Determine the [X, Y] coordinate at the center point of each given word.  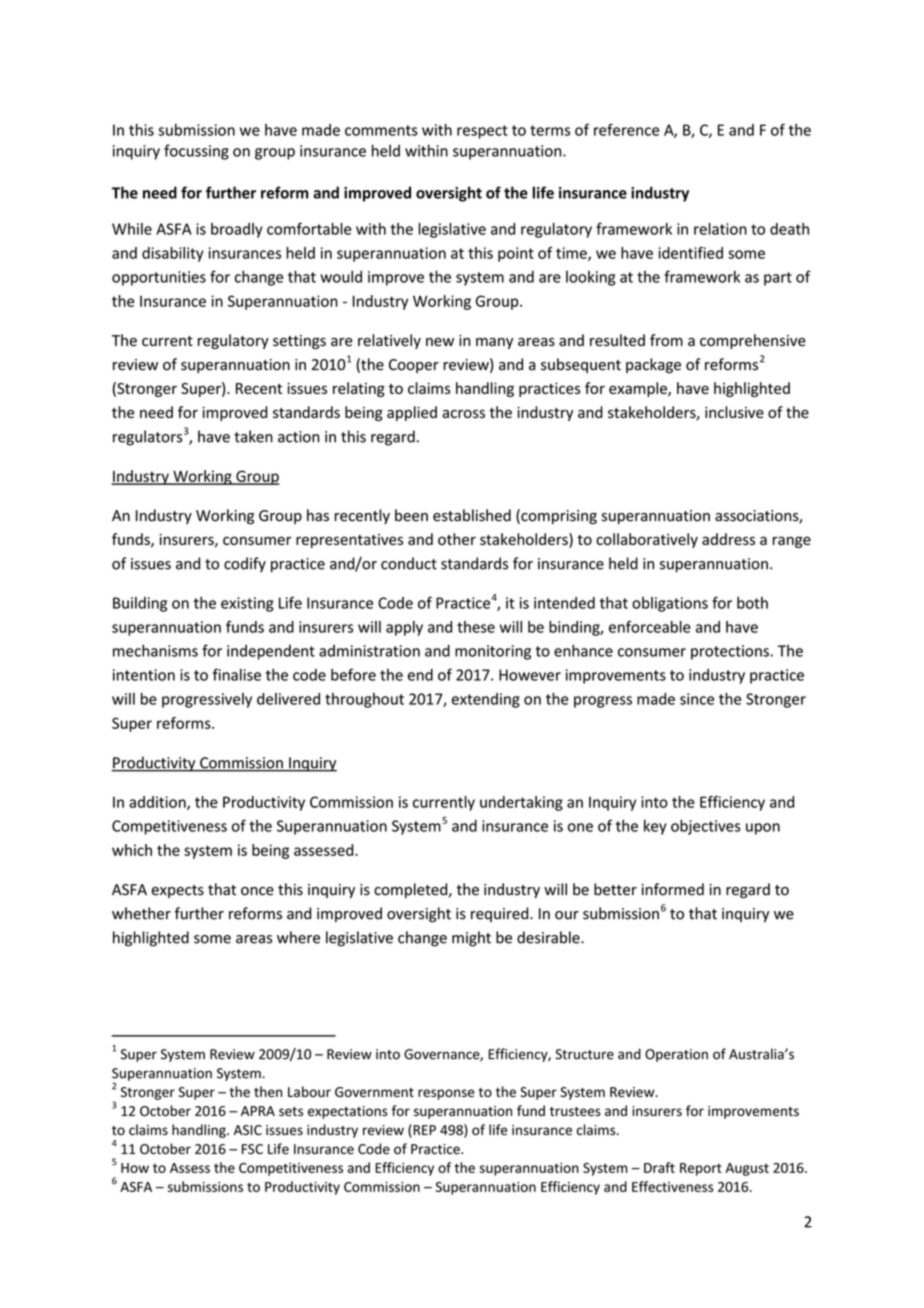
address [728, 539]
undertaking [521, 803]
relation [720, 229]
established [472, 515]
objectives [706, 827]
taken [253, 436]
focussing [196, 152]
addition [158, 803]
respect [482, 132]
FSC [252, 1149]
